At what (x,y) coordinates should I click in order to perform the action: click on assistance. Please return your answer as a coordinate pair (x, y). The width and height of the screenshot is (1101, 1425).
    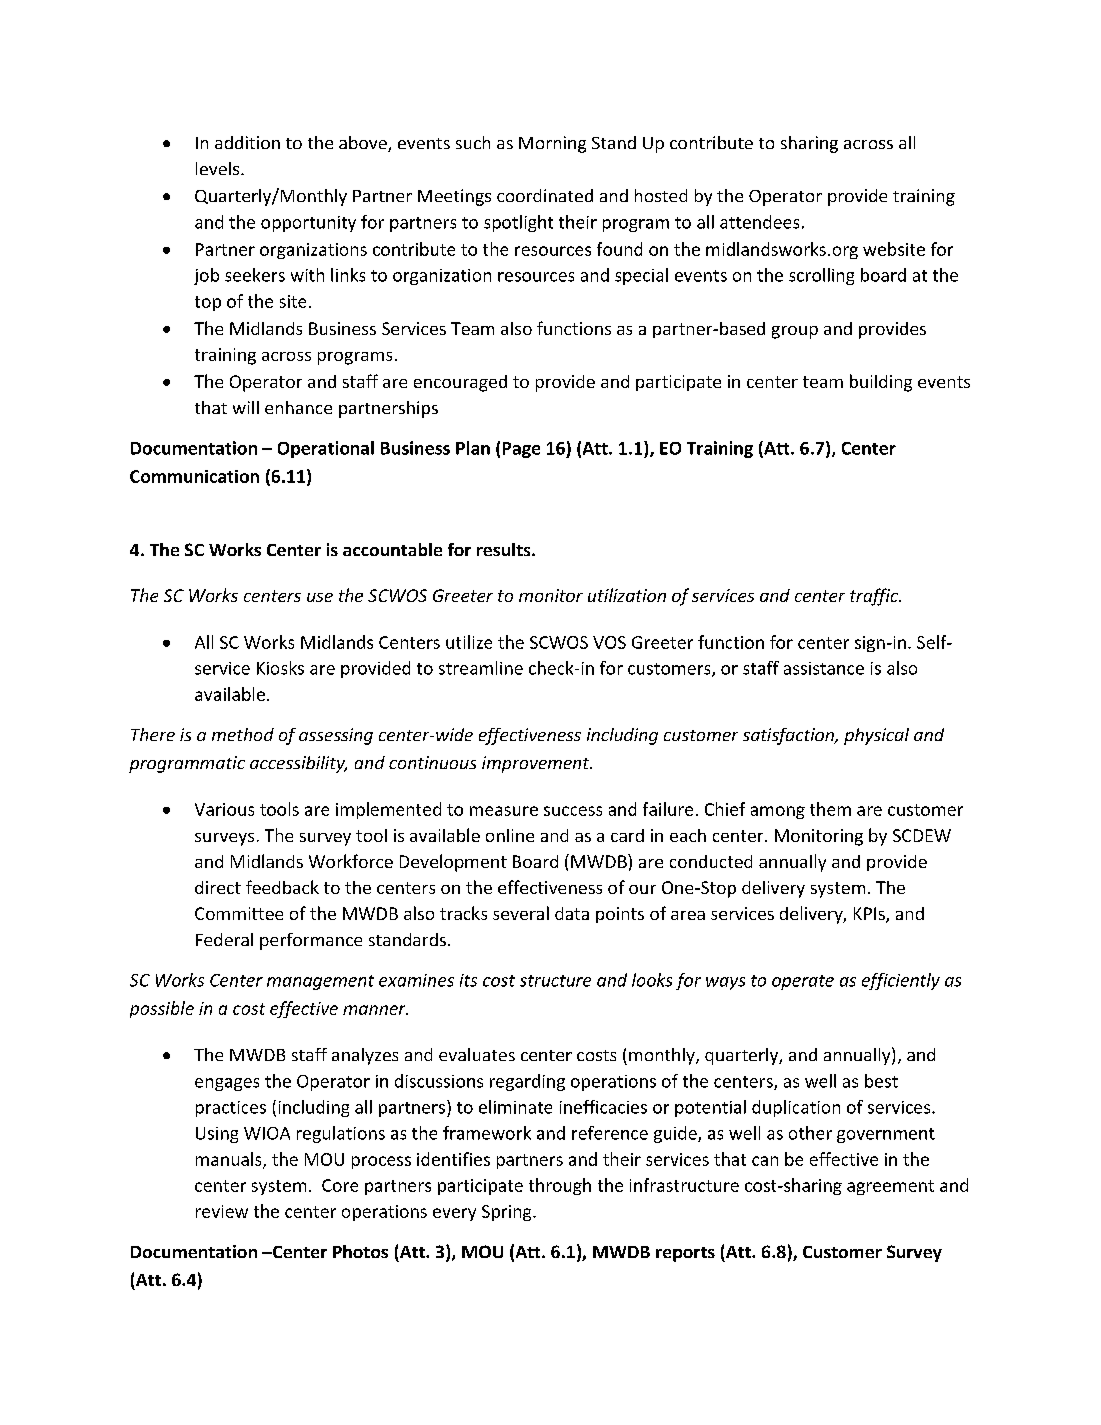
    Looking at the image, I should click on (824, 668).
